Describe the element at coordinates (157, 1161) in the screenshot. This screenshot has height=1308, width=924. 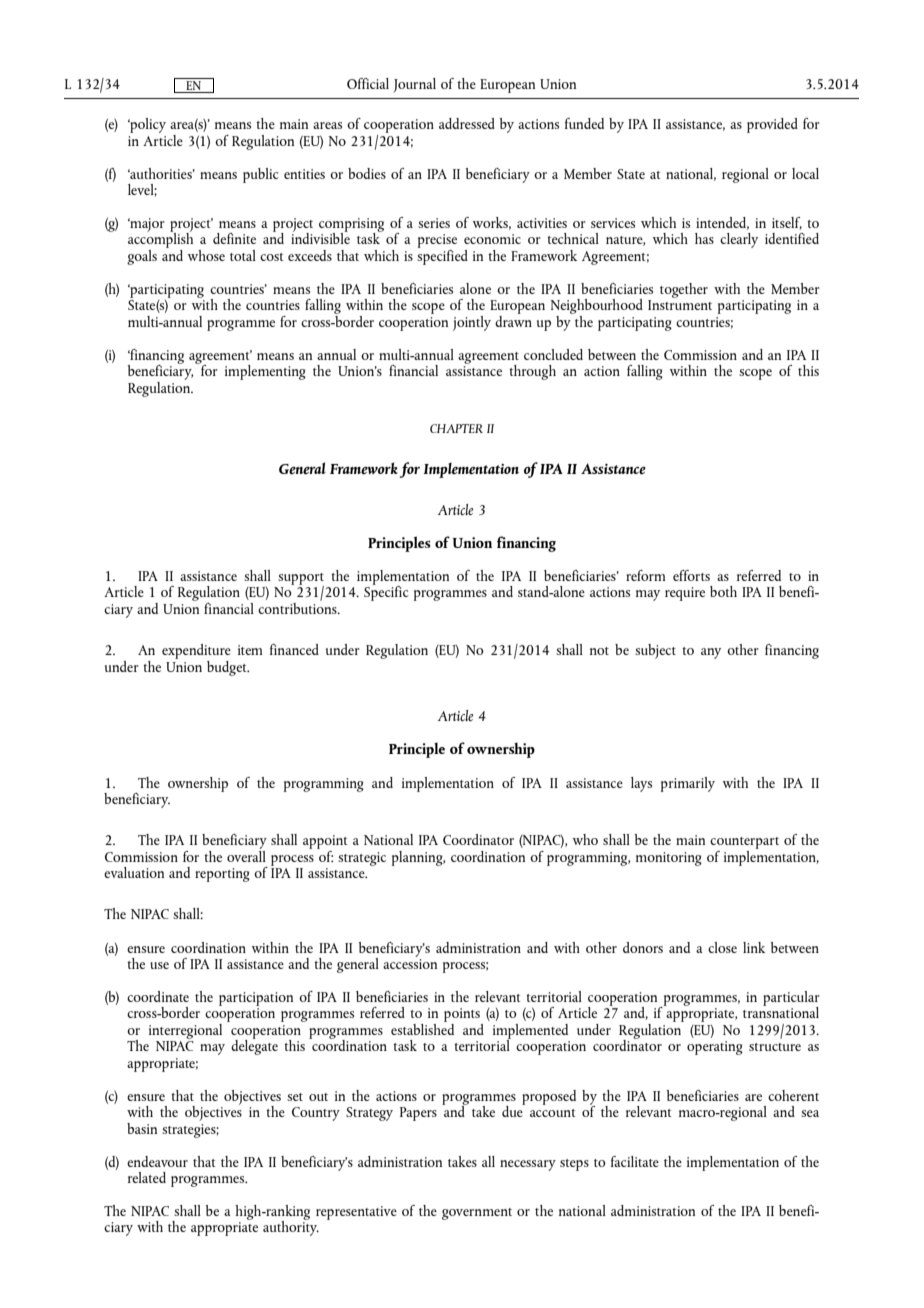
I see `endeavour` at that location.
